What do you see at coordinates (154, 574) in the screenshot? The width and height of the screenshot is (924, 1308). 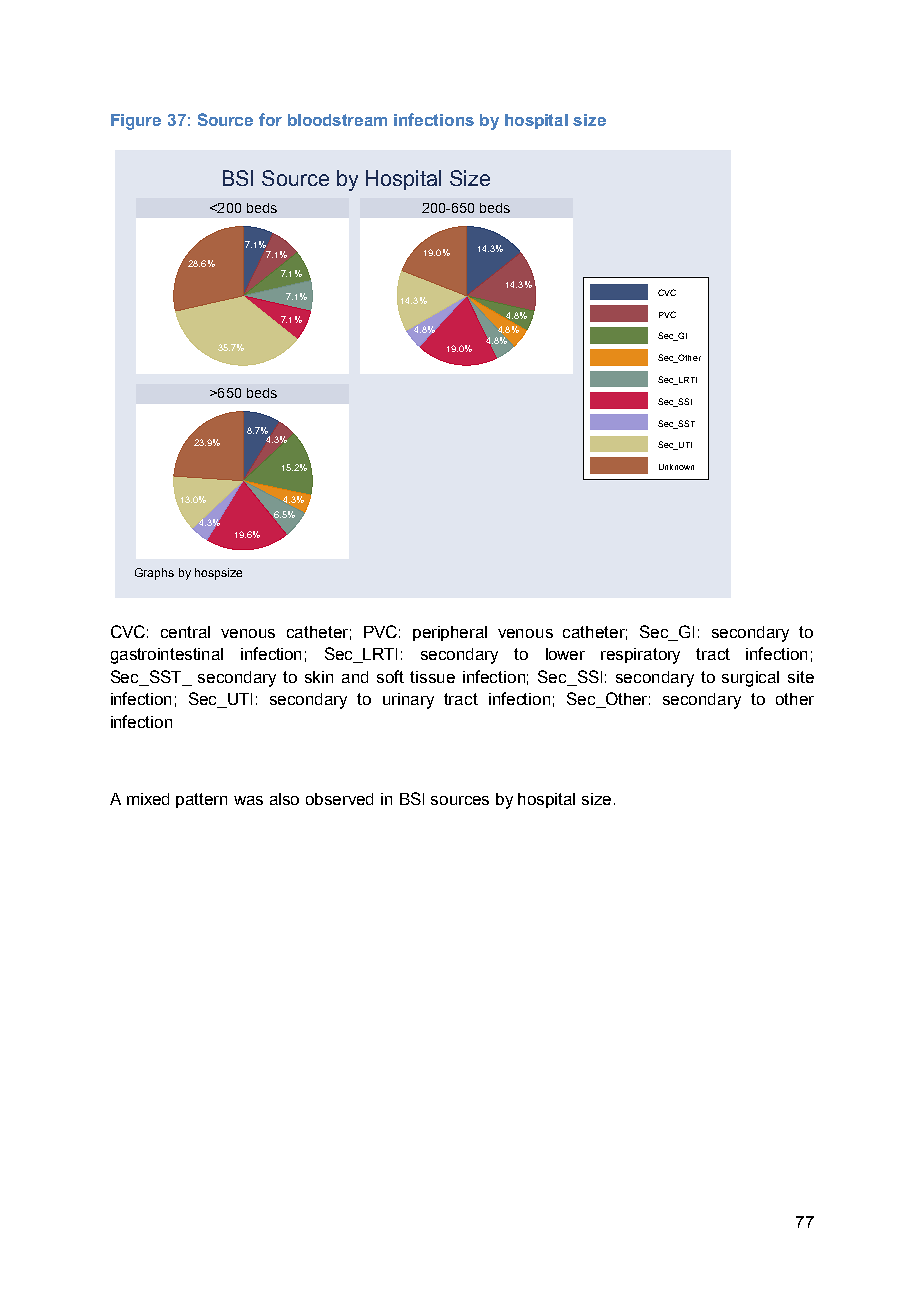 I see `Graphs` at bounding box center [154, 574].
